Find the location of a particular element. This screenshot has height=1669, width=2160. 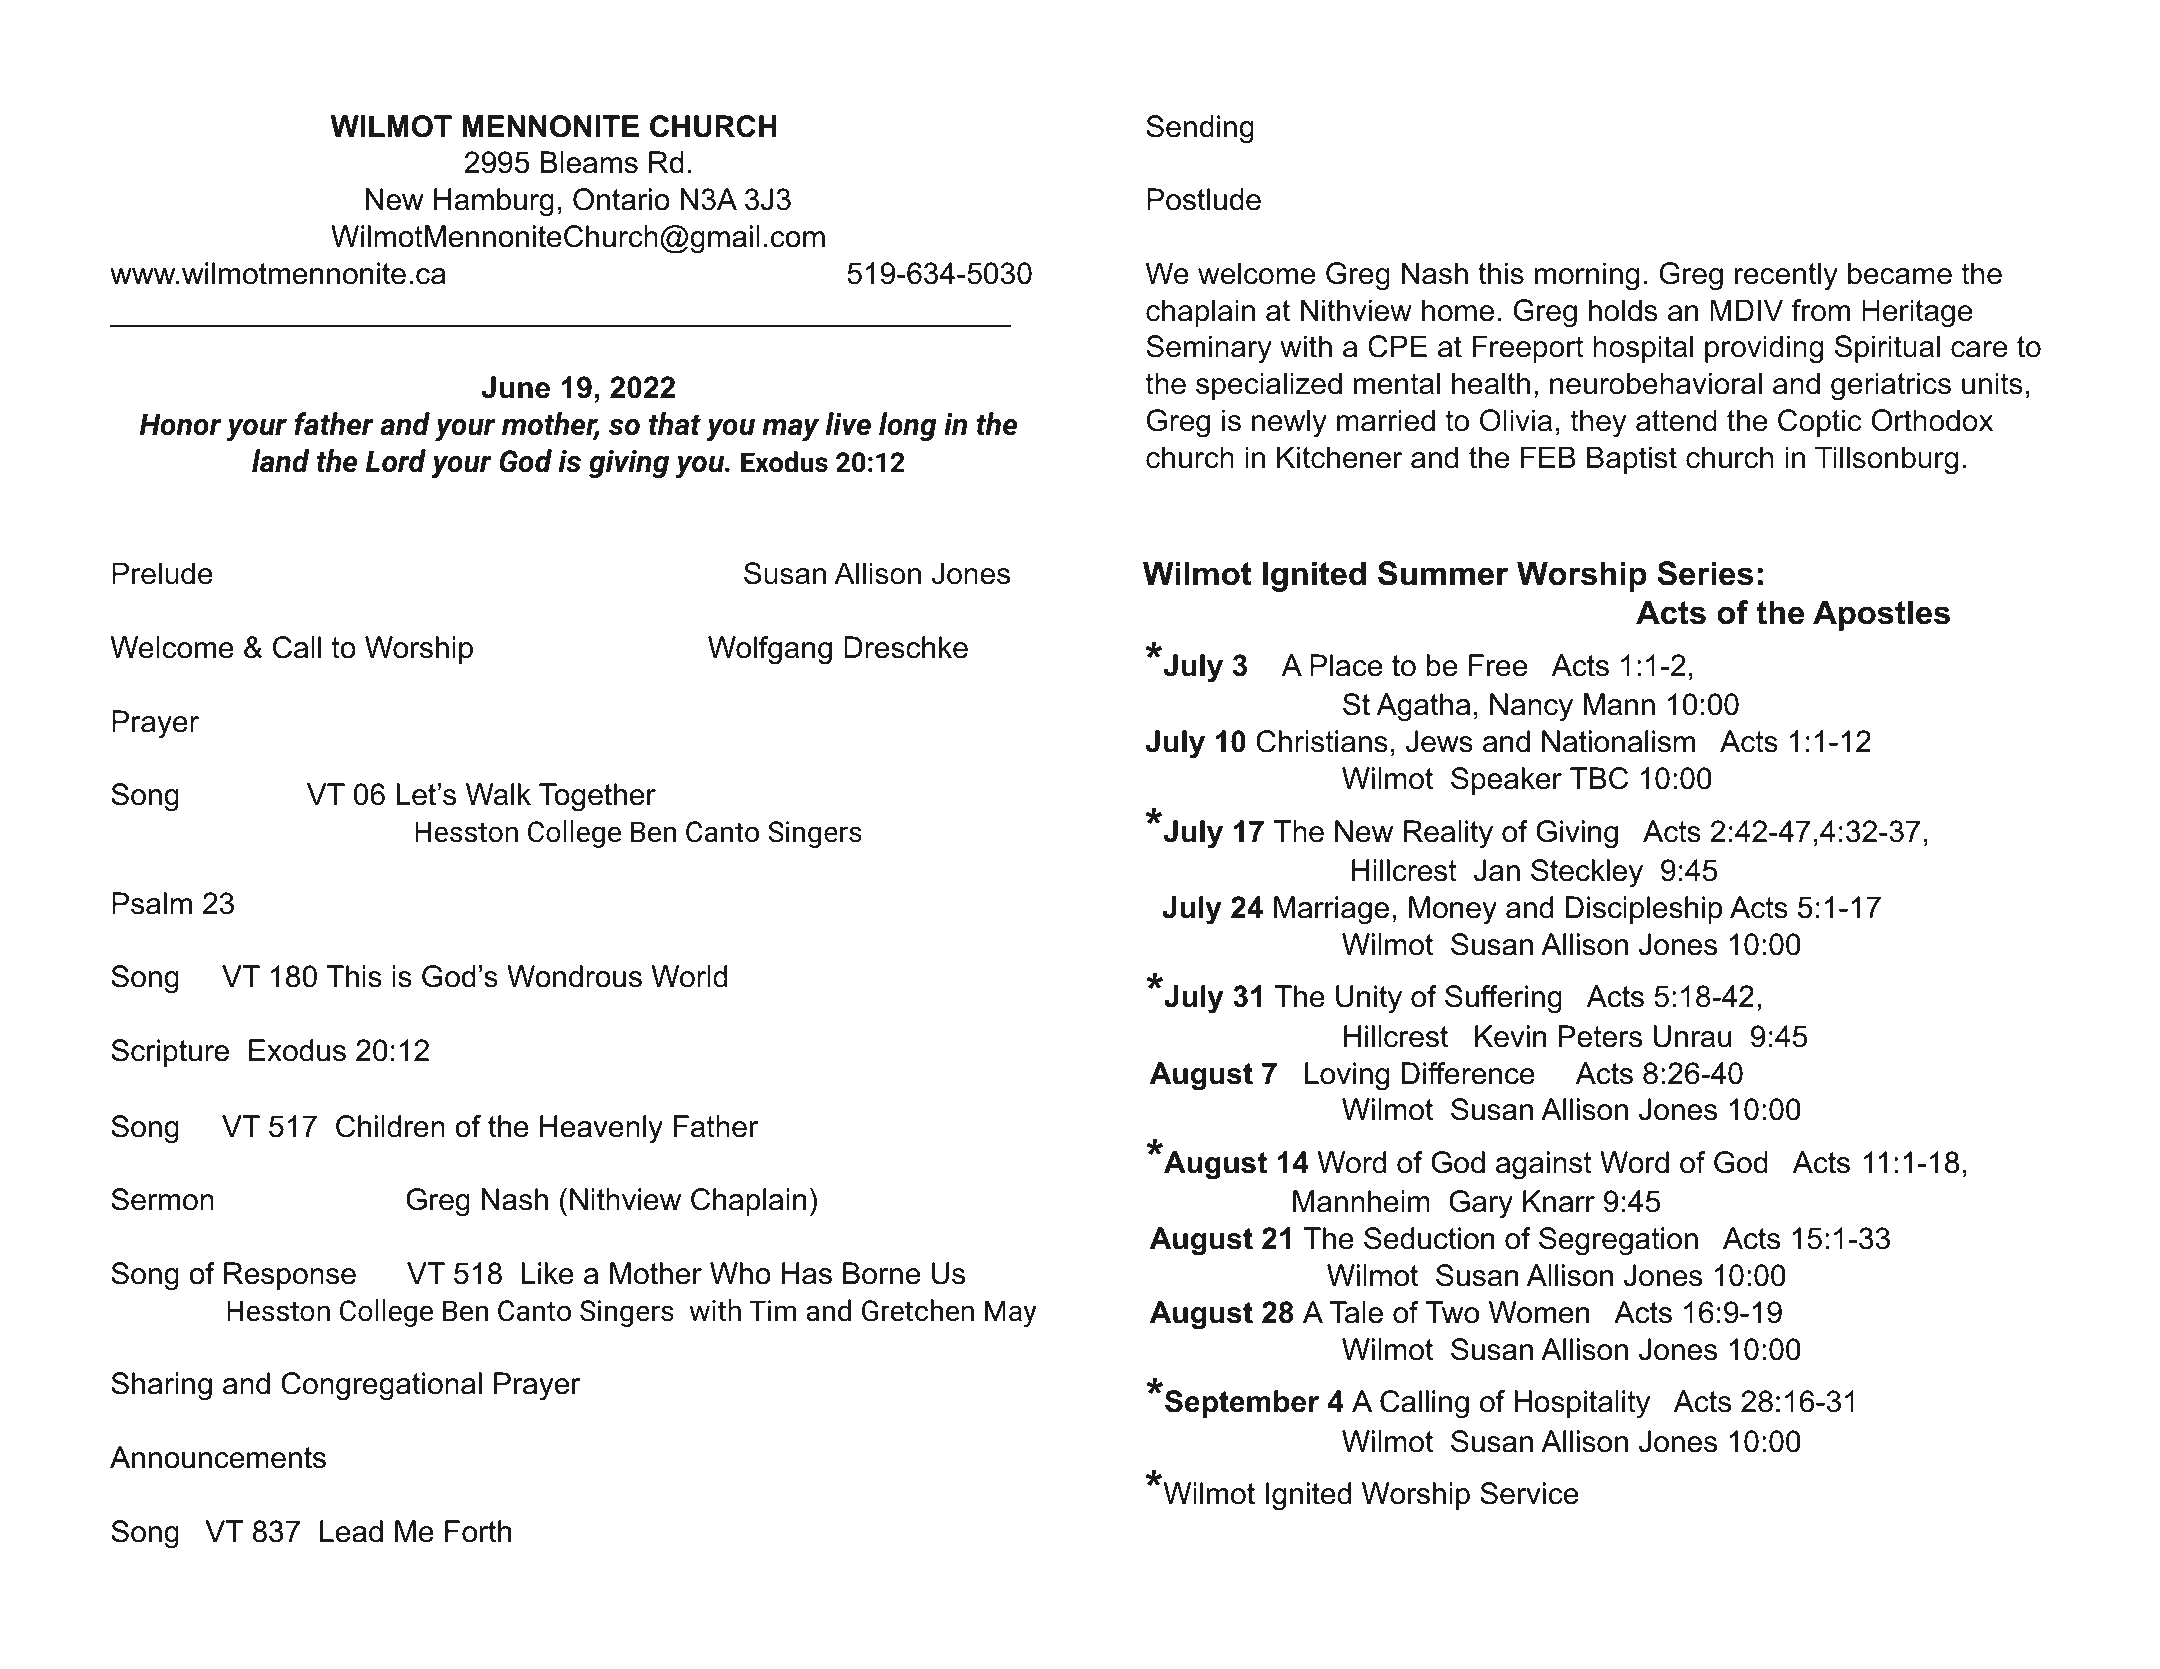

Peters is located at coordinates (1600, 1036).
